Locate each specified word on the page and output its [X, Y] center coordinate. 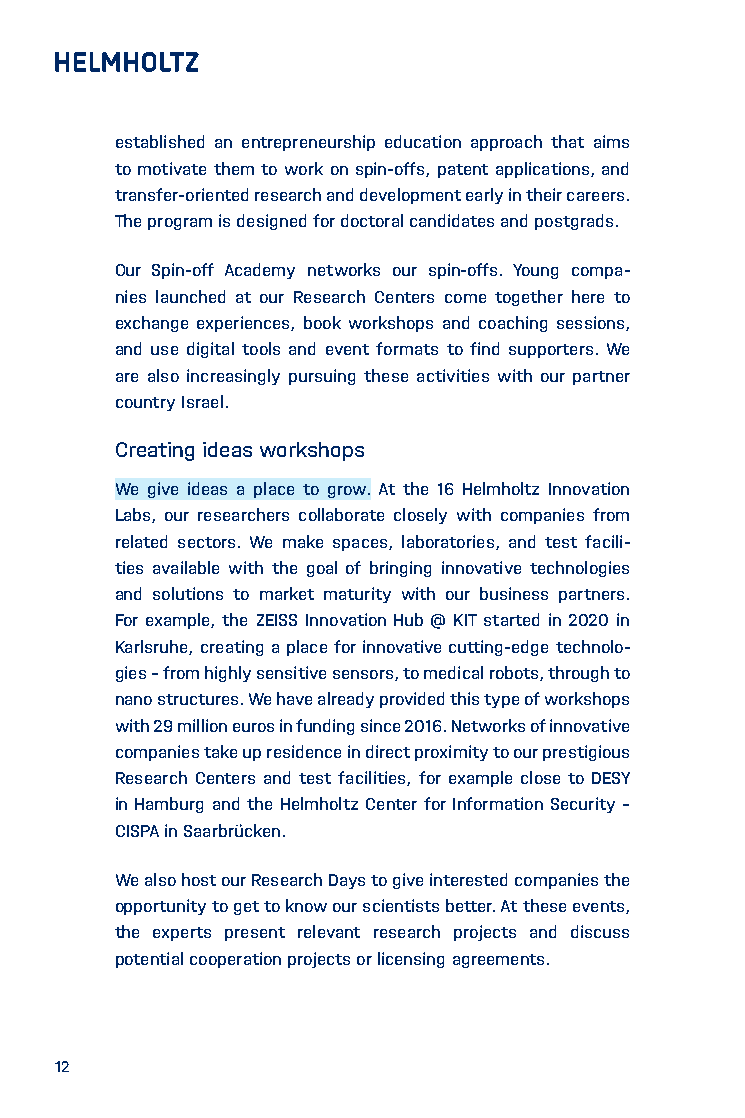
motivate [172, 168]
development [410, 196]
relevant [329, 931]
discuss [600, 931]
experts [182, 934]
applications [544, 170]
